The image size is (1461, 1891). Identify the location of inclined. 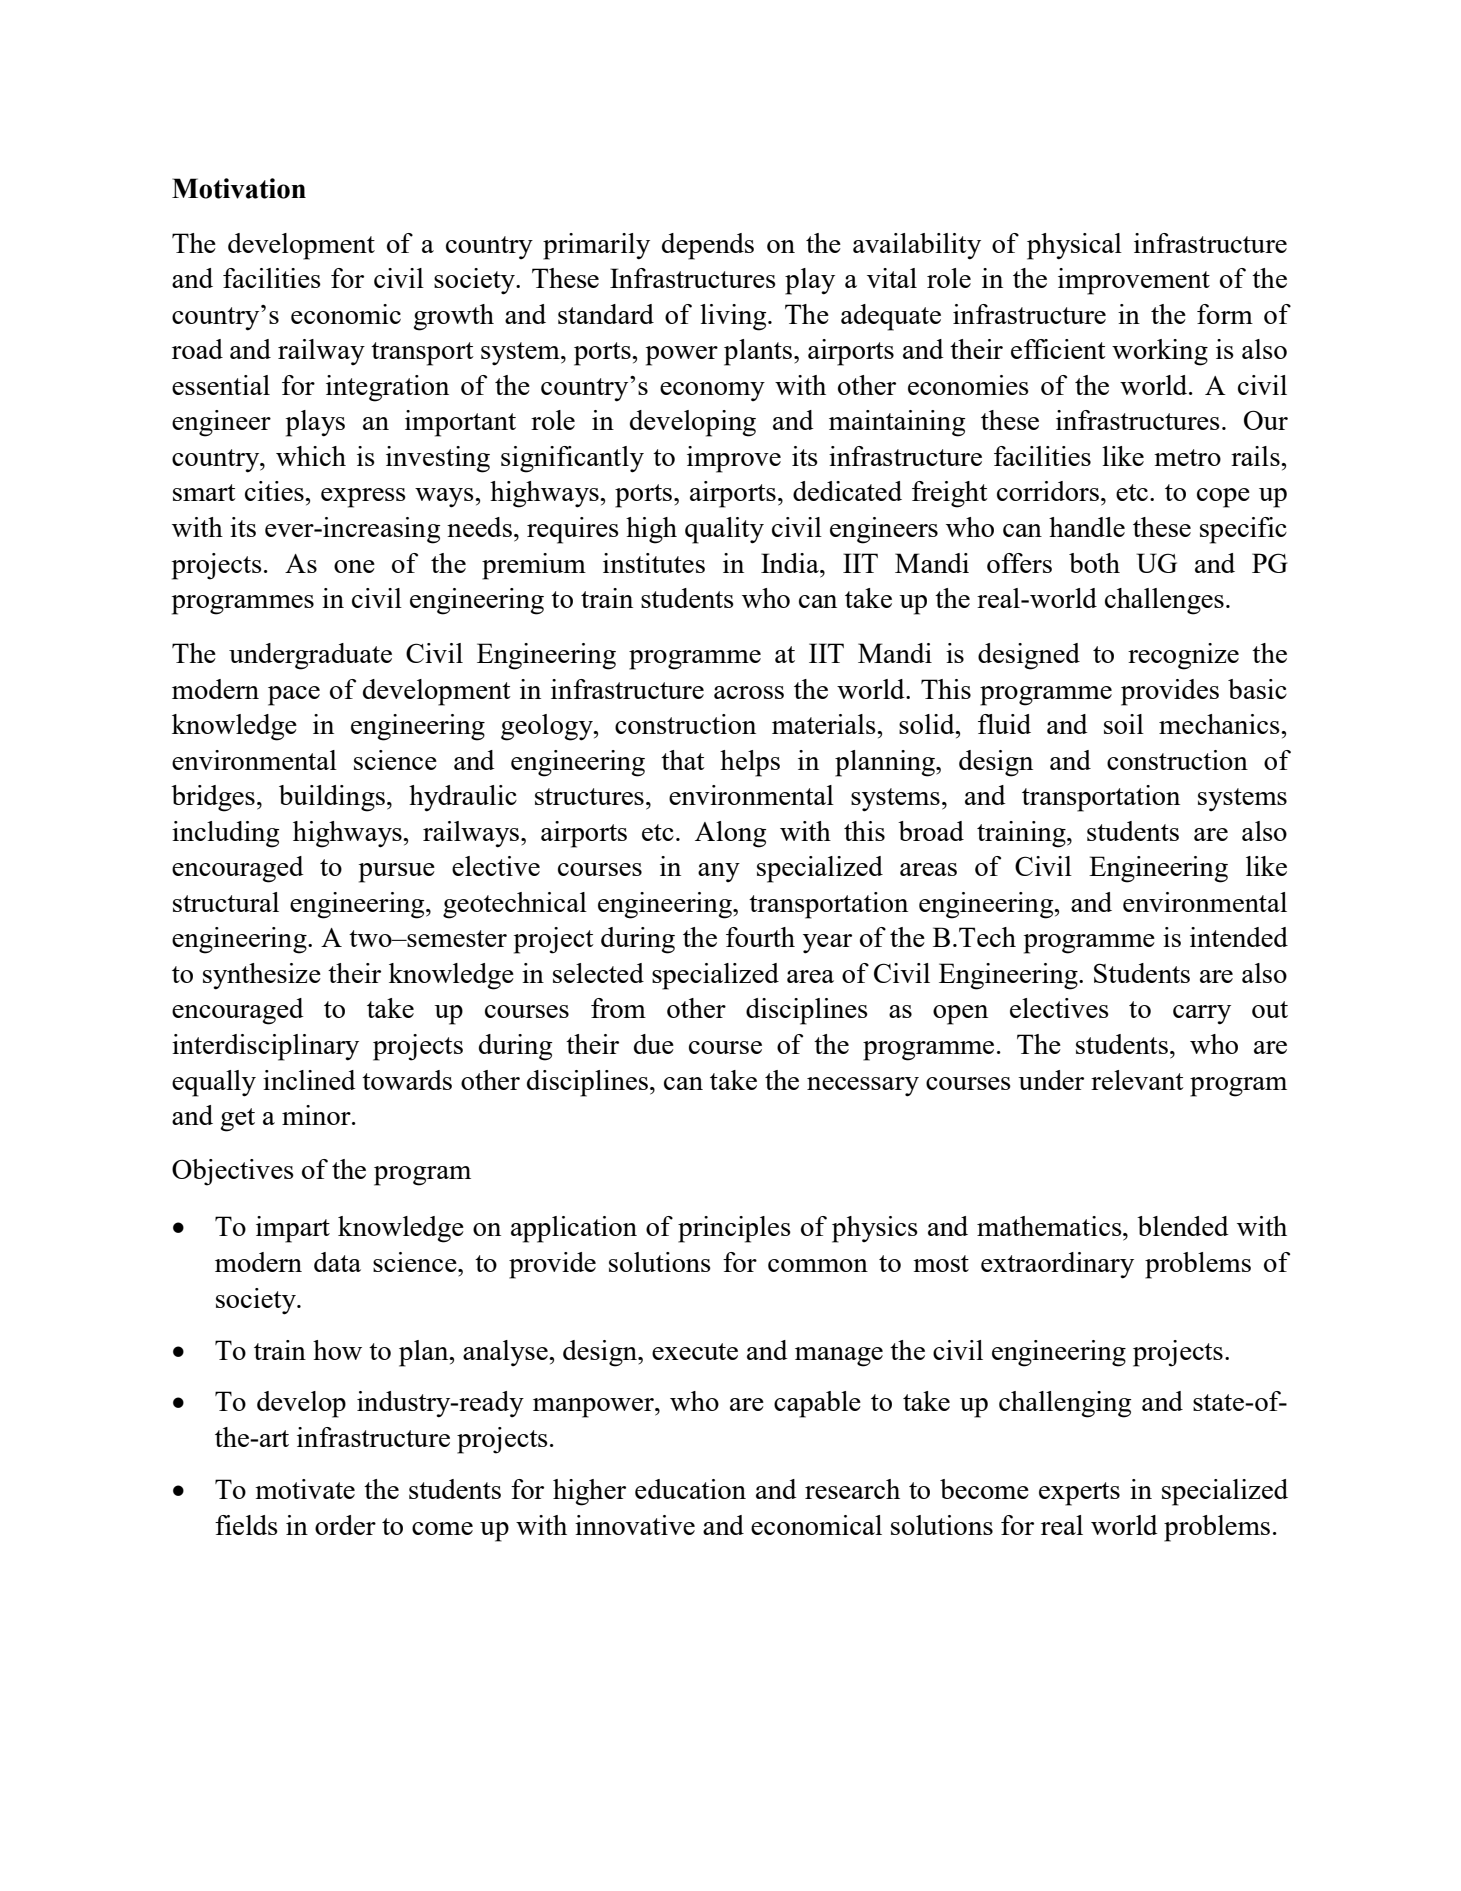
(309, 1080).
